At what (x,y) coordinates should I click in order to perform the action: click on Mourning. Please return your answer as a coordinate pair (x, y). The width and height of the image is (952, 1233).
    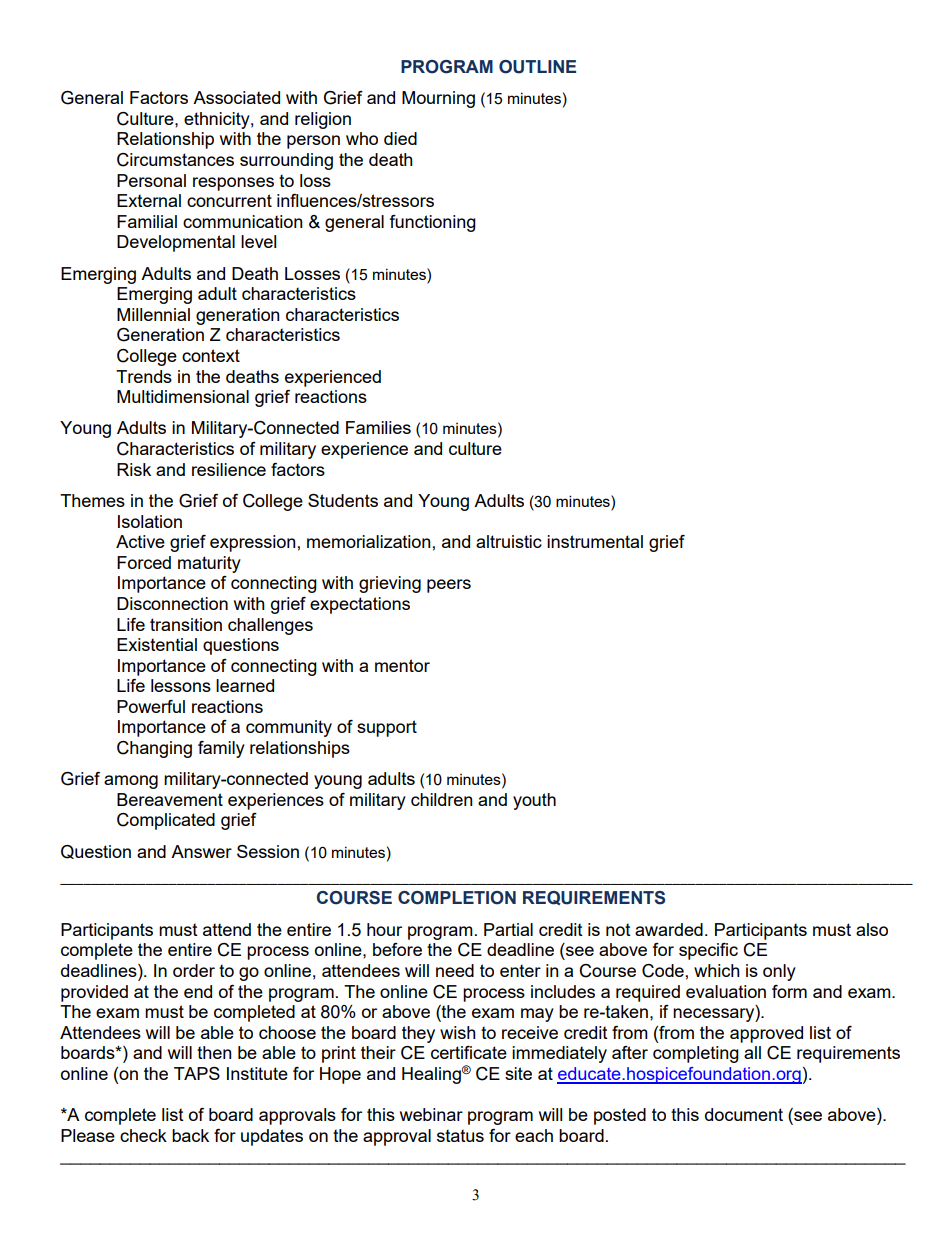
    Looking at the image, I should click on (438, 99).
